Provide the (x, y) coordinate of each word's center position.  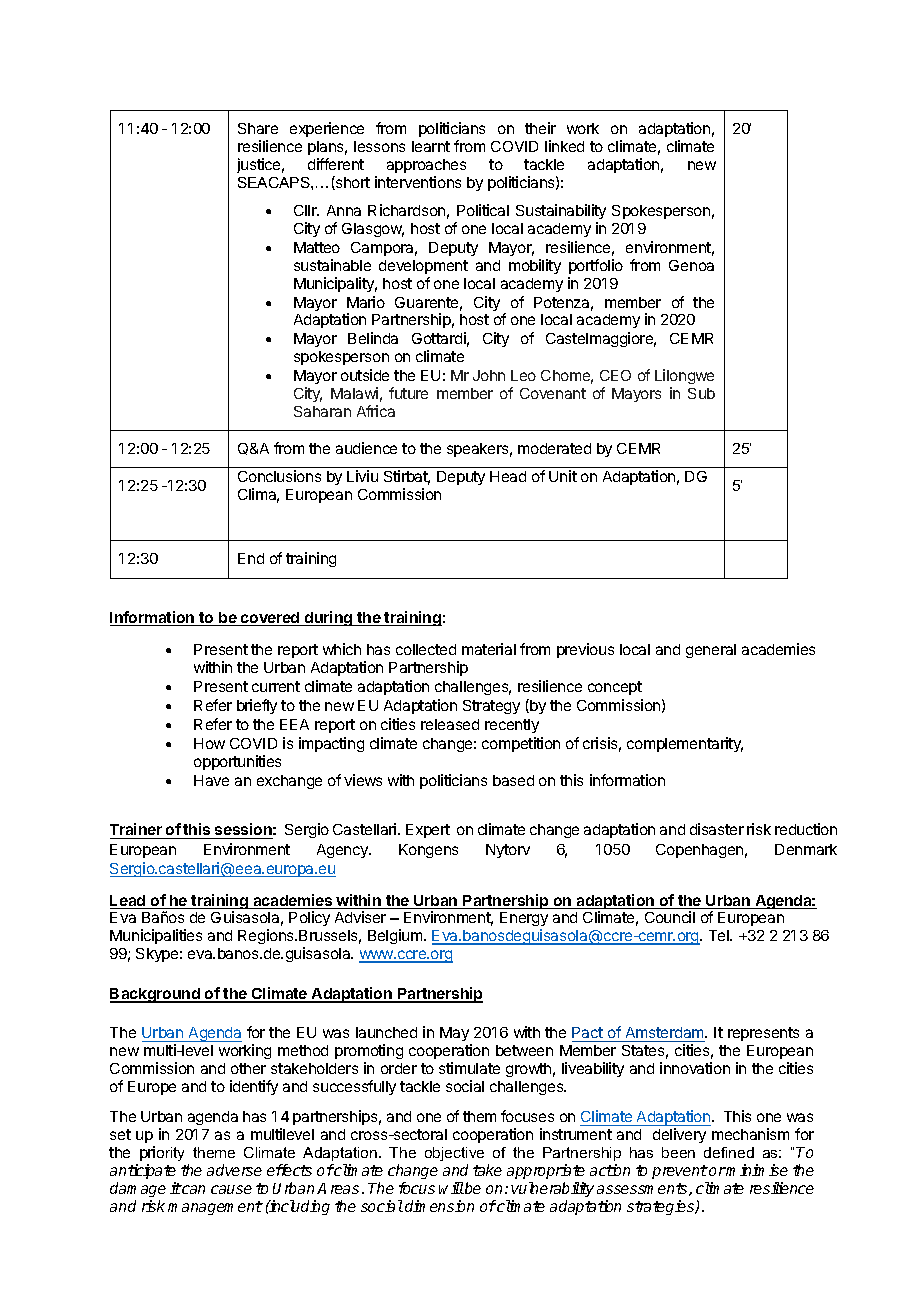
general (711, 651)
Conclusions (279, 476)
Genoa (691, 265)
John (489, 375)
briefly (257, 706)
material (489, 649)
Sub (701, 393)
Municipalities (156, 936)
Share (258, 128)
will (451, 1188)
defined (729, 1152)
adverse (234, 1170)
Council (670, 917)
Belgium (396, 936)
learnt (431, 146)
